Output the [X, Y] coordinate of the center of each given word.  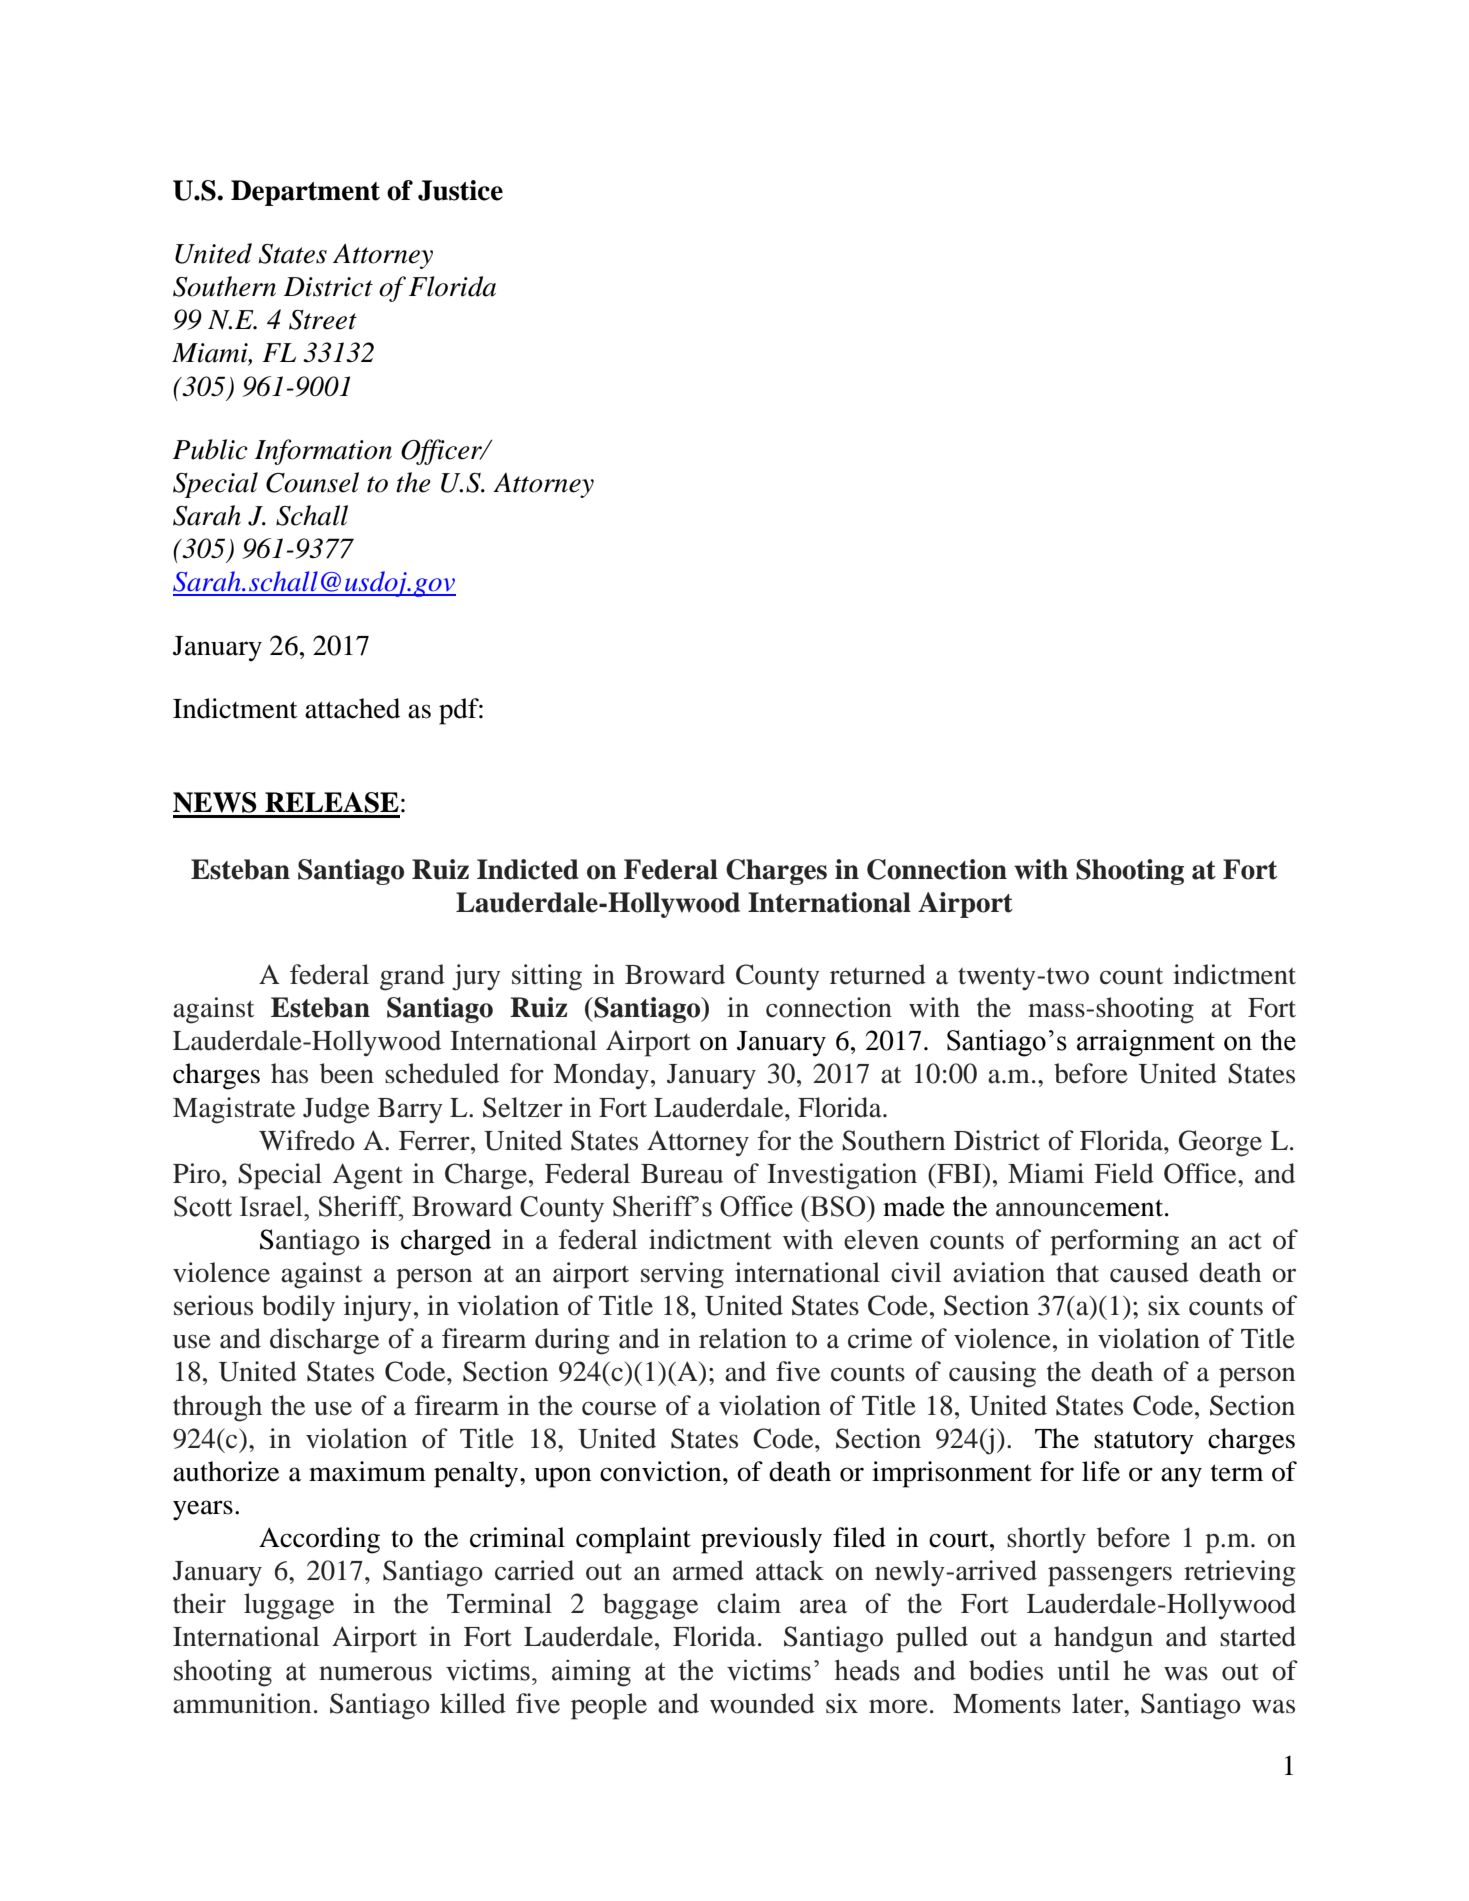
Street [323, 320]
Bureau [682, 1174]
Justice [460, 190]
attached [352, 708]
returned [878, 974]
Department [305, 193]
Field [1124, 1173]
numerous [375, 1673]
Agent [368, 1176]
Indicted [528, 869]
